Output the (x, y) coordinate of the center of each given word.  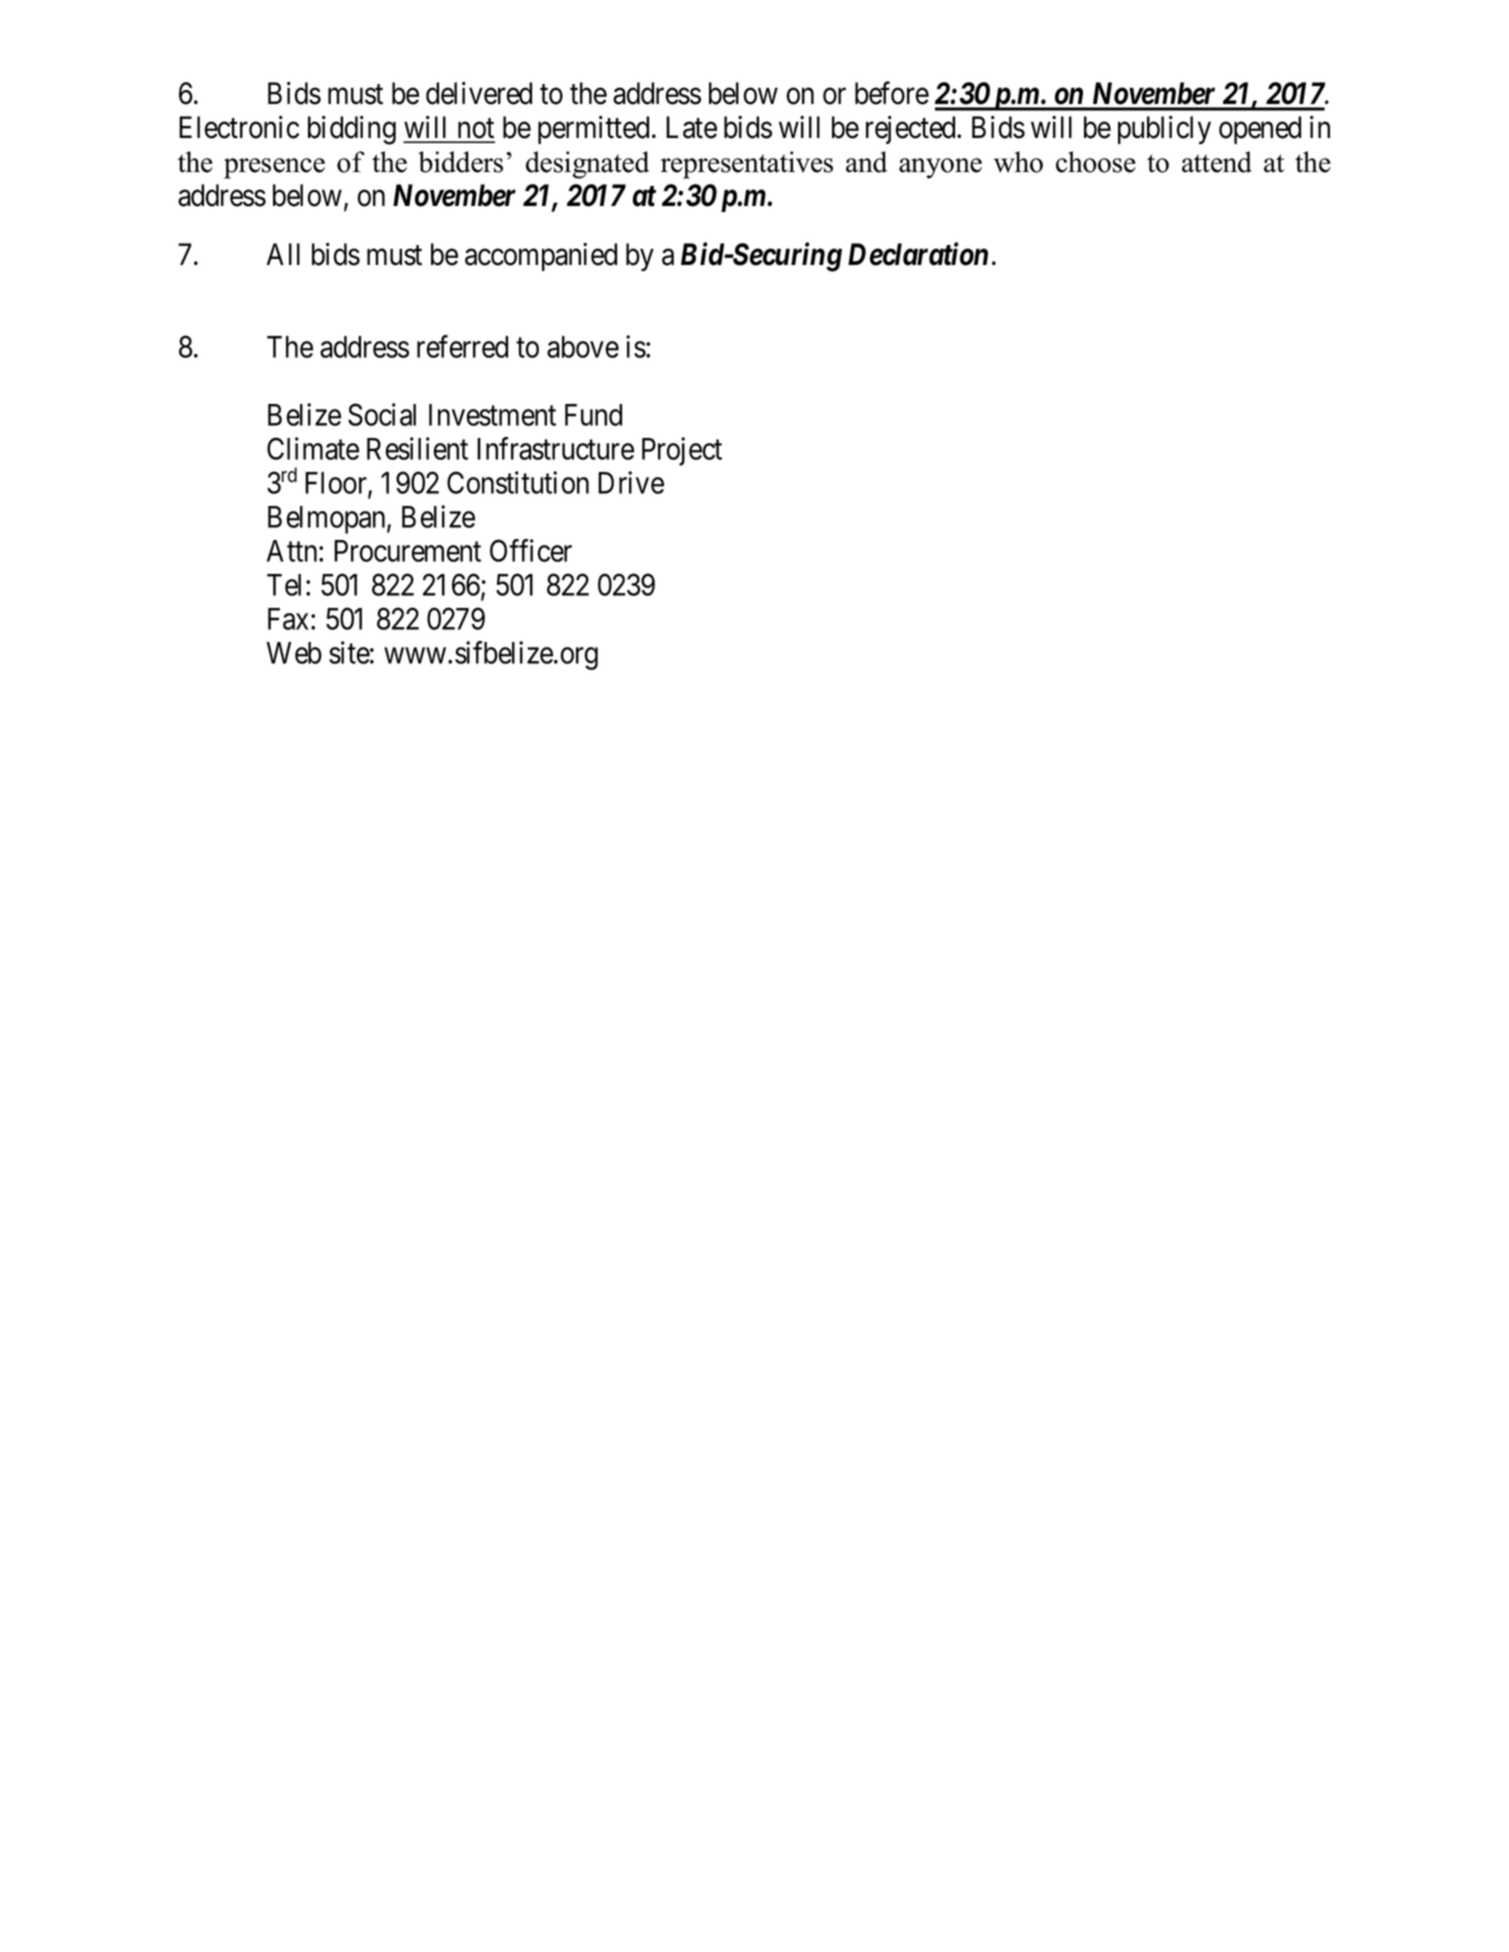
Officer (531, 550)
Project (682, 451)
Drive (631, 482)
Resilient (417, 448)
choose (1096, 162)
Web (294, 653)
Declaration (918, 254)
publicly (1164, 129)
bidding (352, 130)
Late (691, 127)
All (283, 254)
